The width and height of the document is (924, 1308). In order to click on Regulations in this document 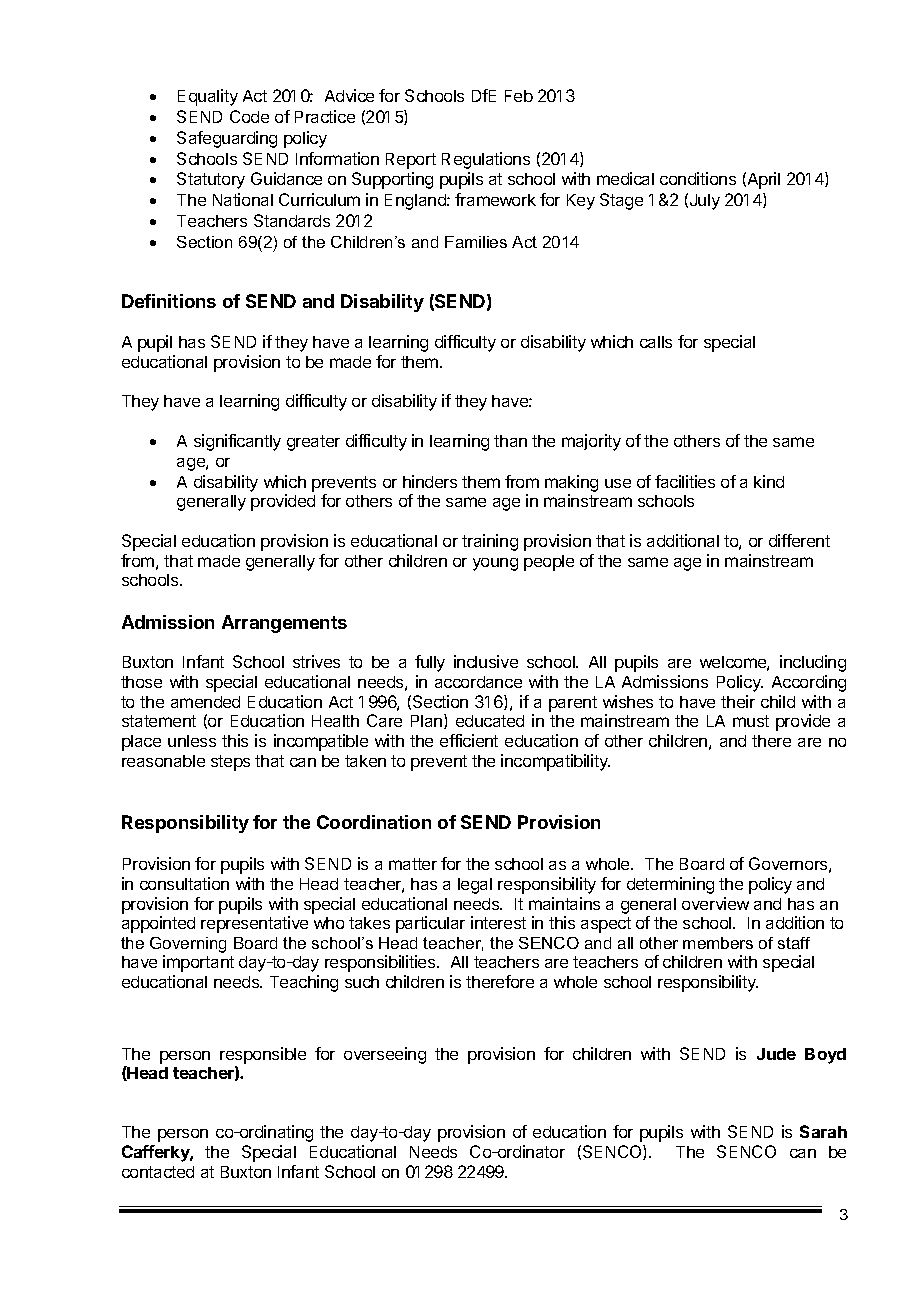, I will do `click(486, 160)`.
